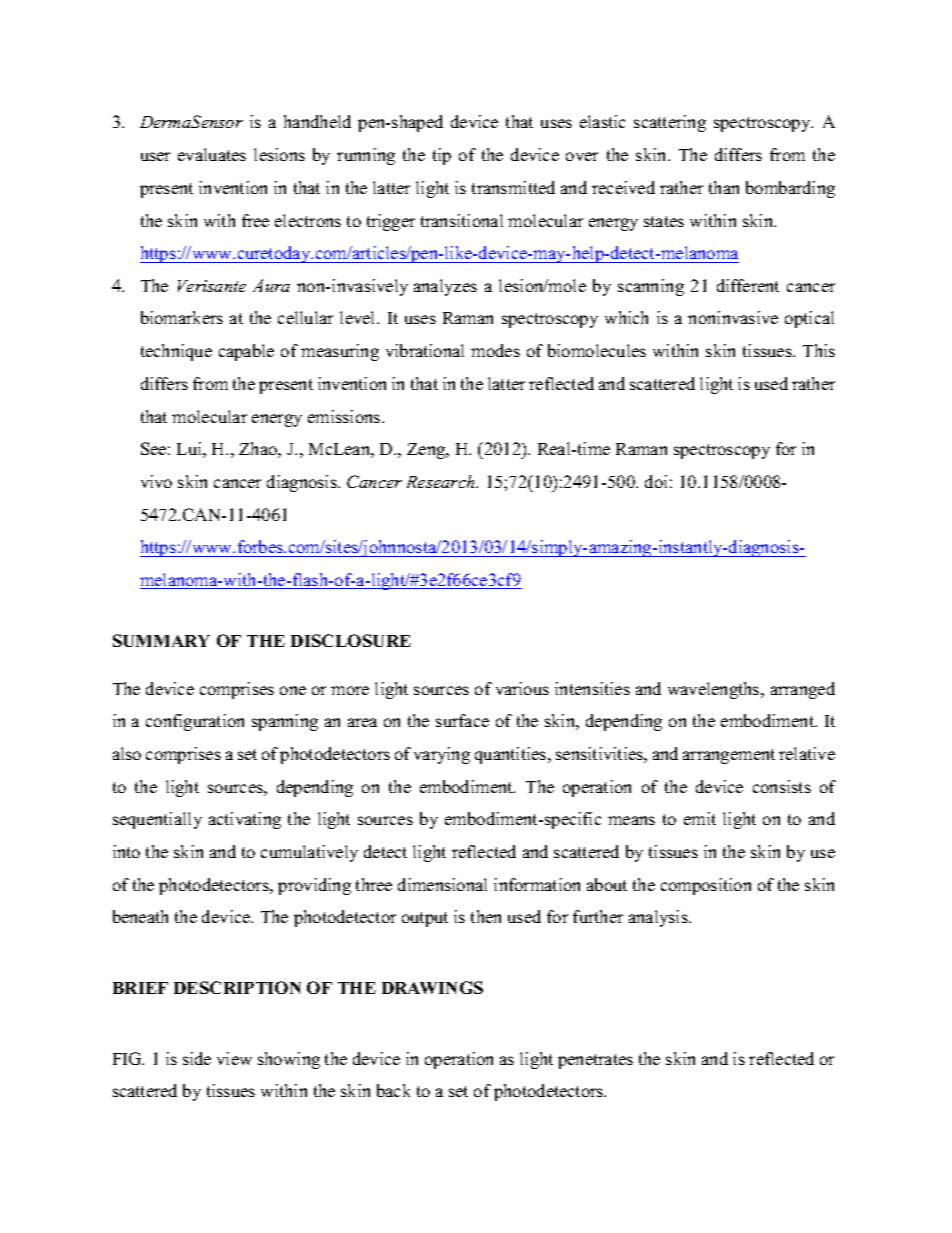 The width and height of the document is (952, 1233). I want to click on various, so click(522, 688).
